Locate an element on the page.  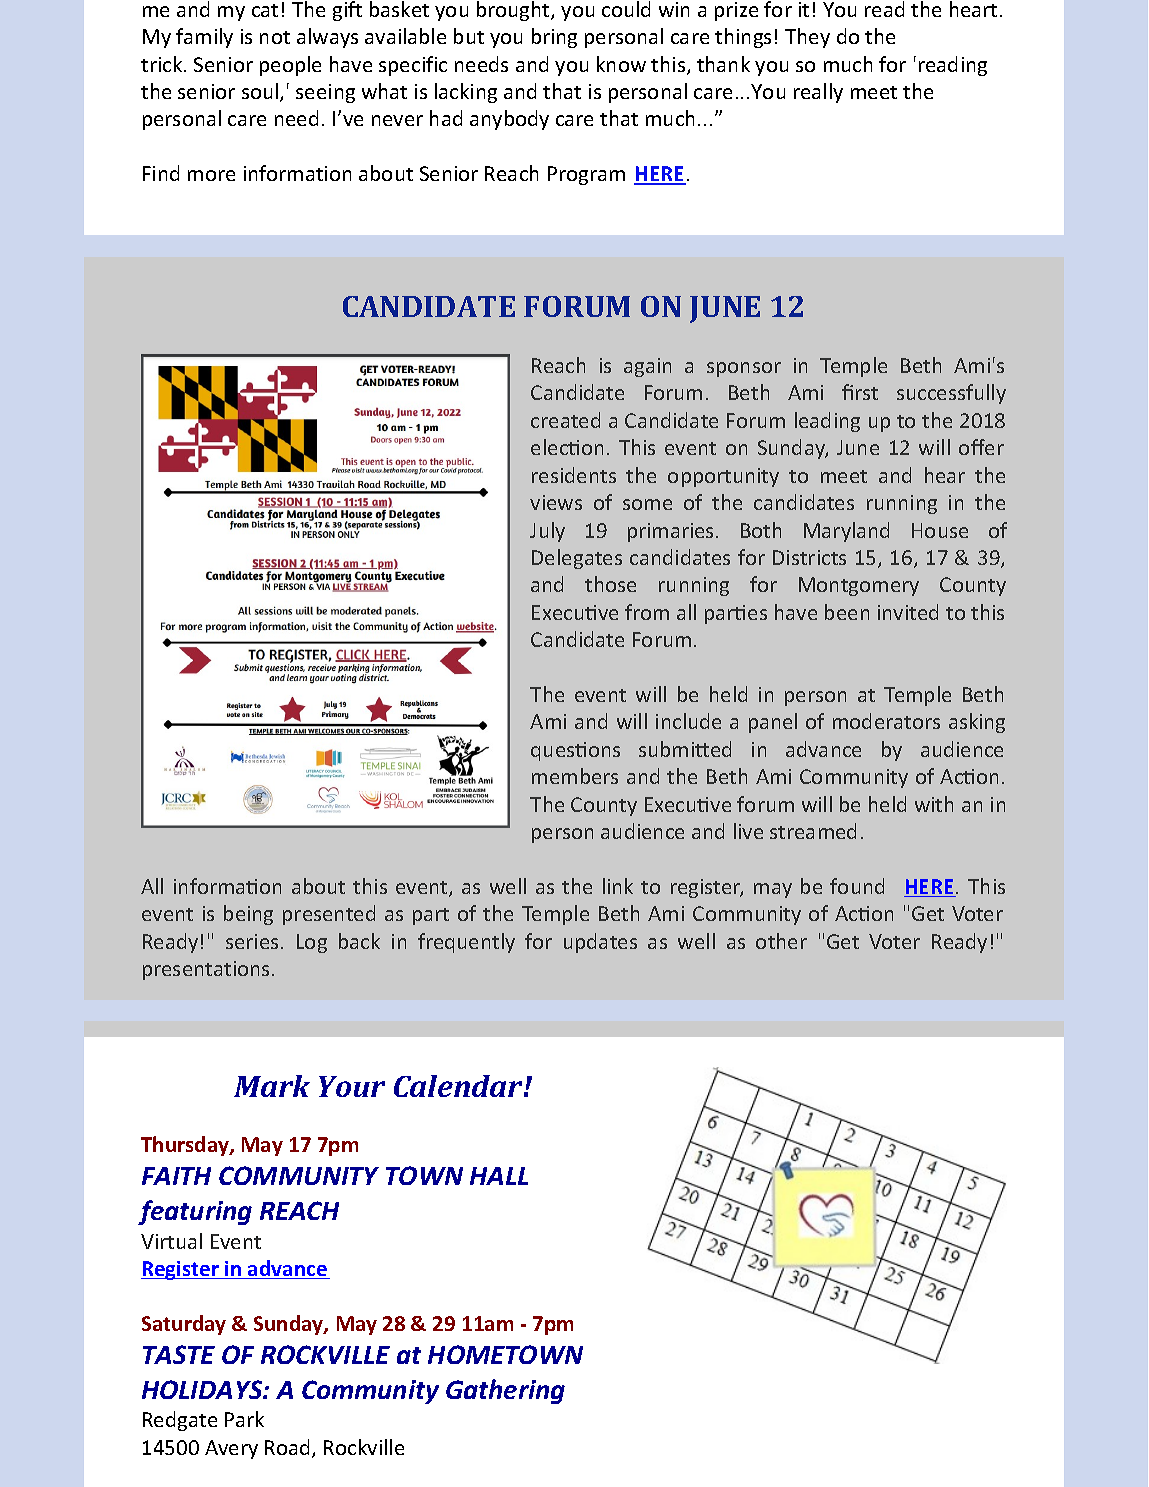
leading is located at coordinates (827, 422).
